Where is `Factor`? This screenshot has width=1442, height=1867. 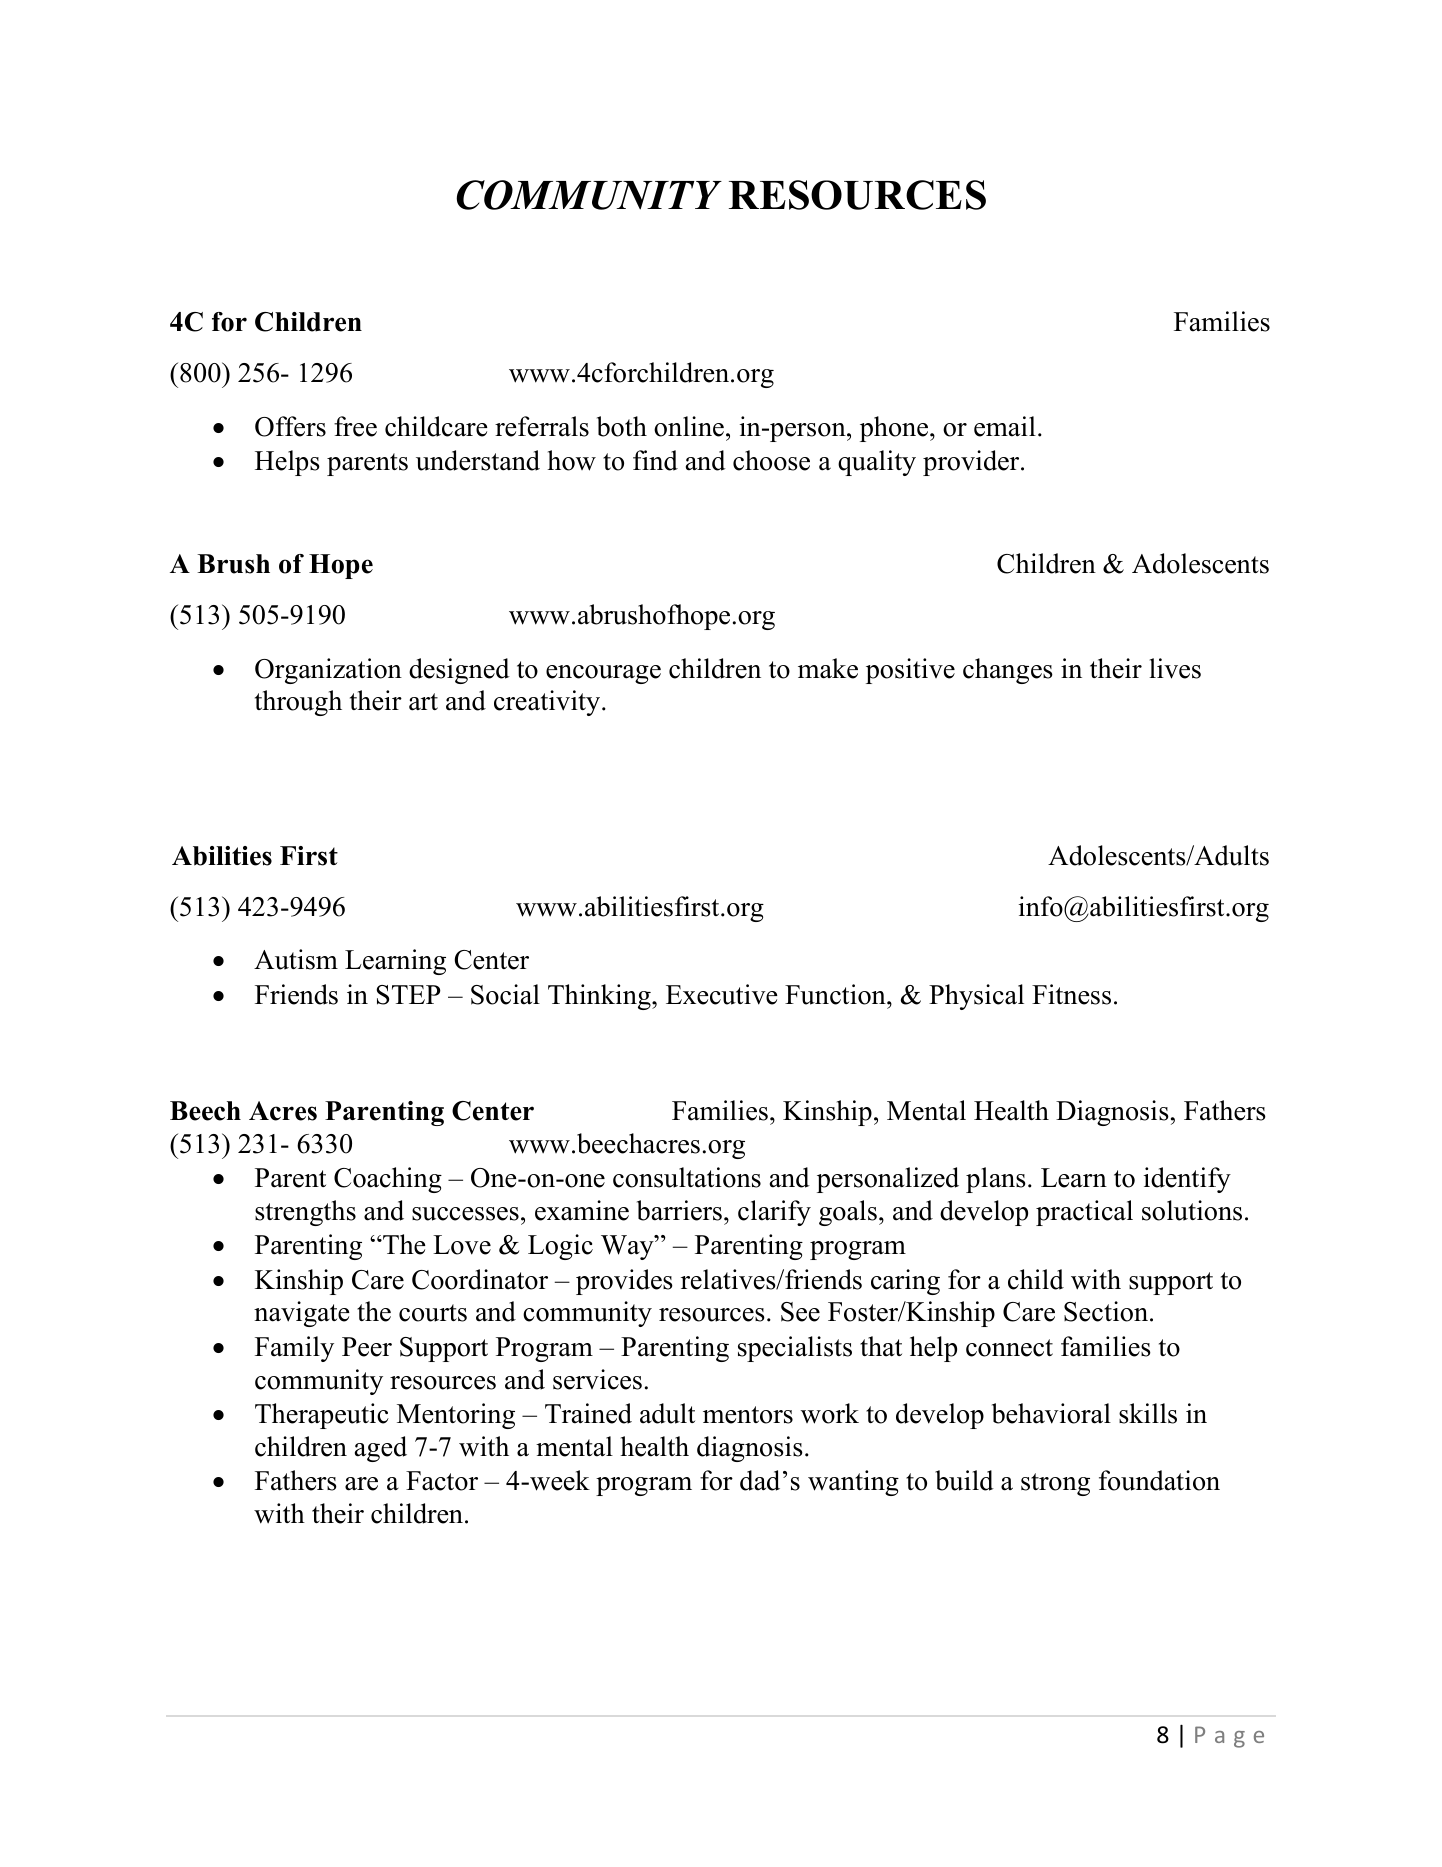
Factor is located at coordinates (442, 1481).
